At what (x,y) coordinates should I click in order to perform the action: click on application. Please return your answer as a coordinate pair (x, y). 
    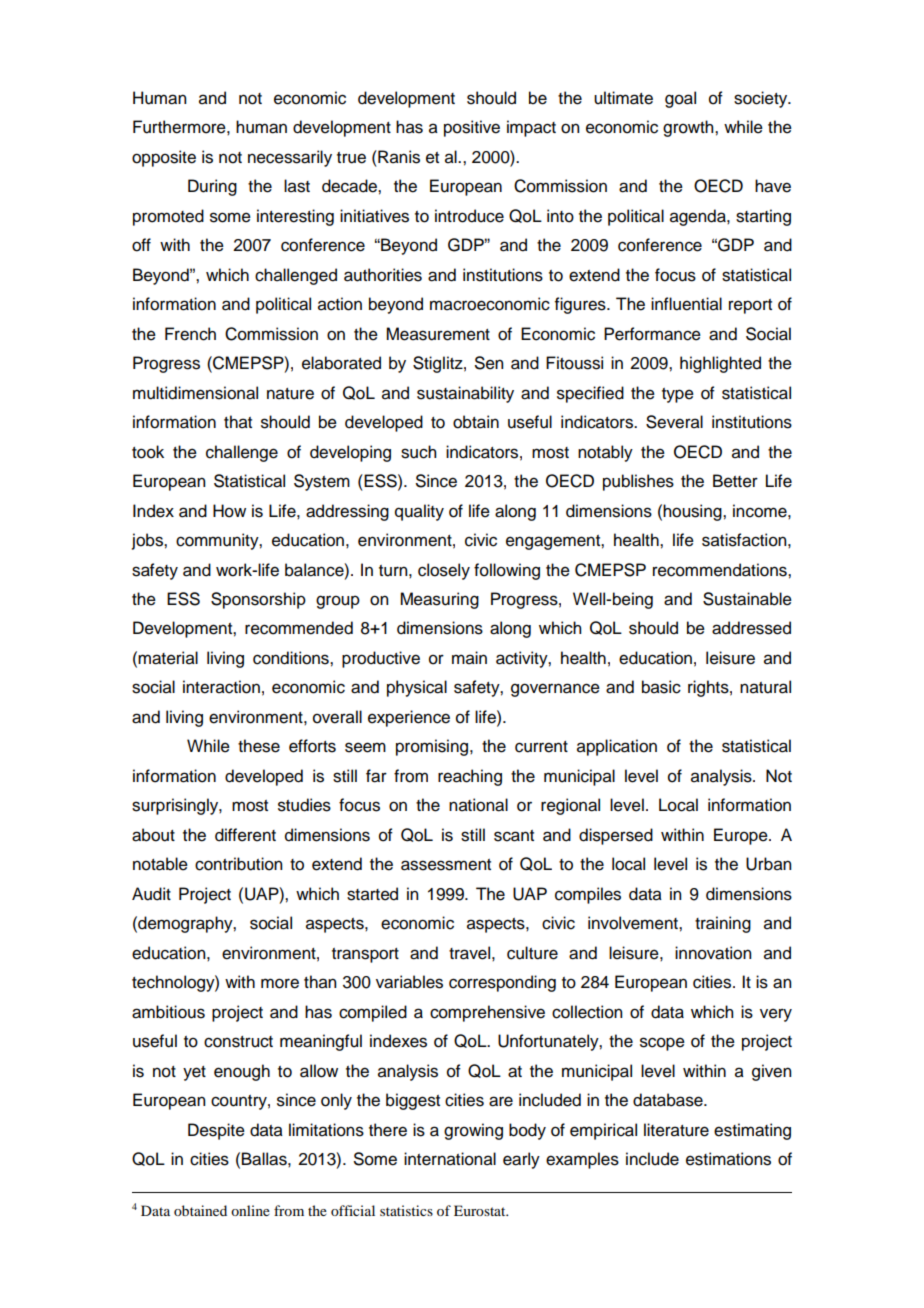
    Looking at the image, I should click on (617, 747).
